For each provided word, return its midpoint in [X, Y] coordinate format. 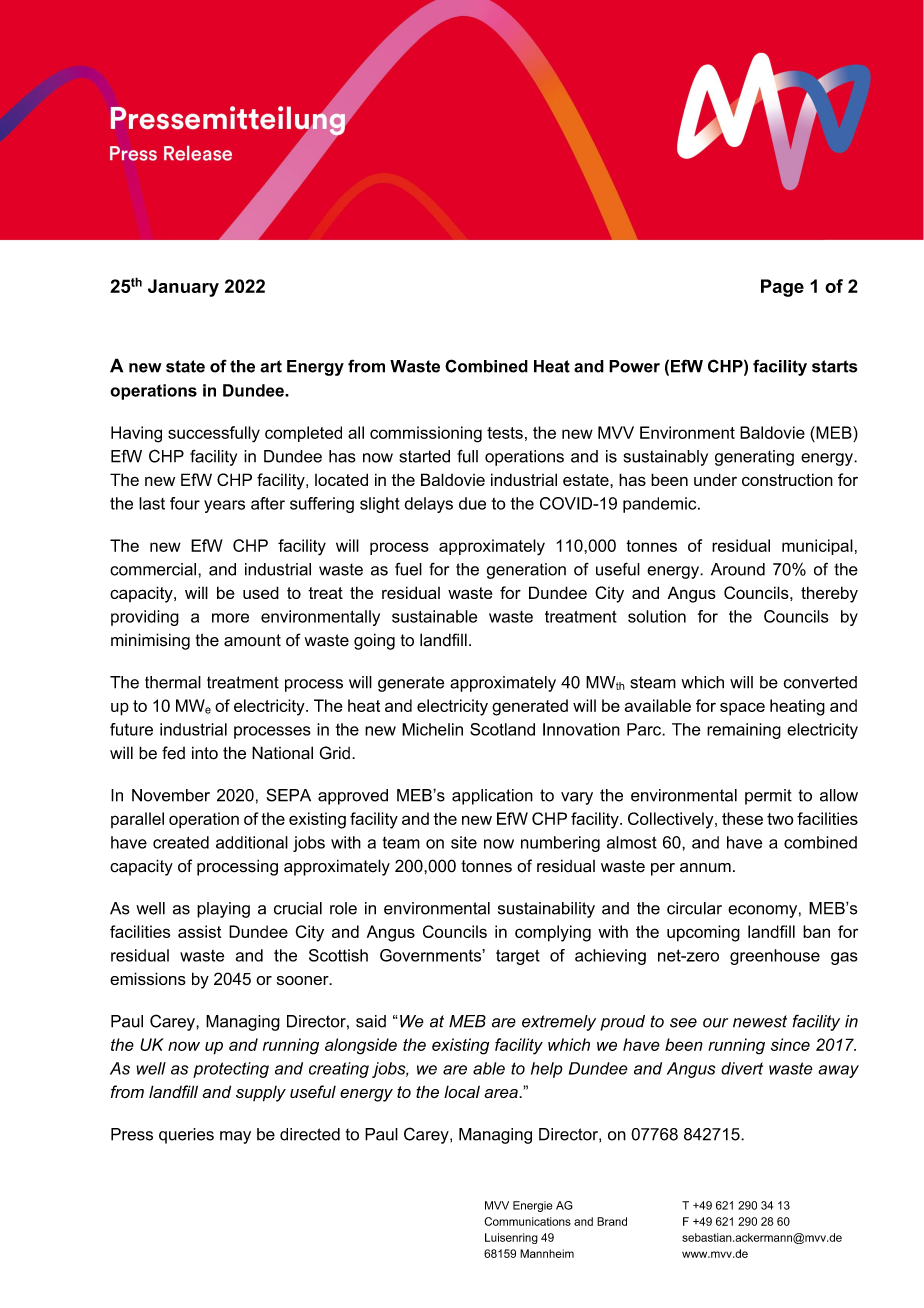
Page [782, 288]
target [518, 957]
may [235, 1137]
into [205, 753]
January [183, 288]
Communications [527, 1221]
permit [768, 797]
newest [760, 1021]
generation [526, 571]
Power [634, 366]
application [492, 797]
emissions [148, 979]
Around [738, 569]
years [224, 506]
